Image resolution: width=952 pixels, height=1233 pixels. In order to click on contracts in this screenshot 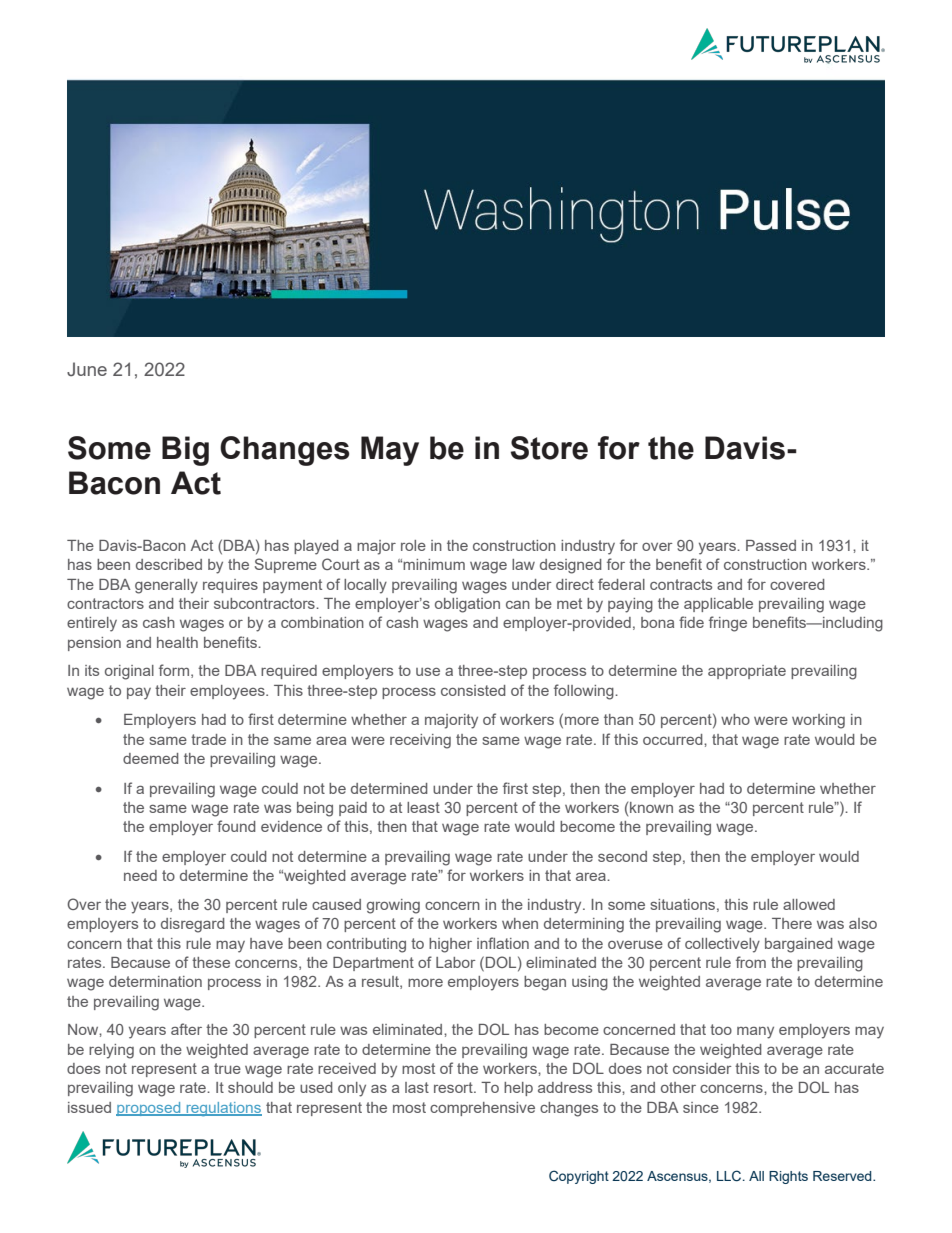, I will do `click(681, 584)`.
